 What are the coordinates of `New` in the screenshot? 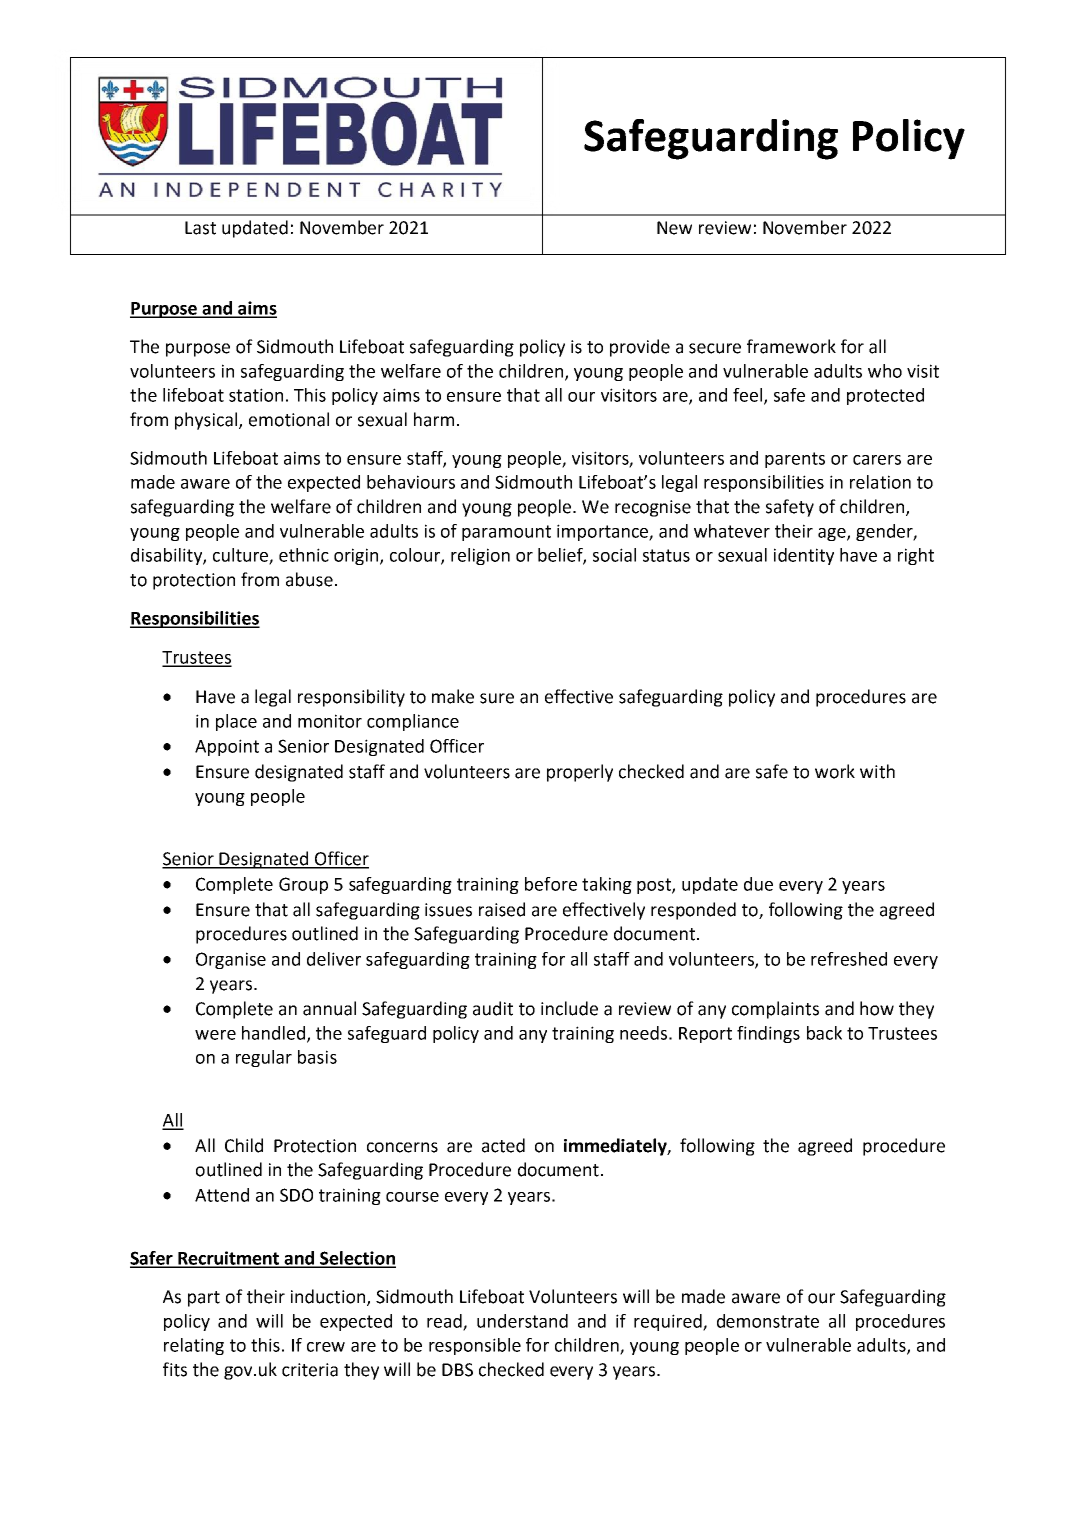 It's located at (674, 228).
